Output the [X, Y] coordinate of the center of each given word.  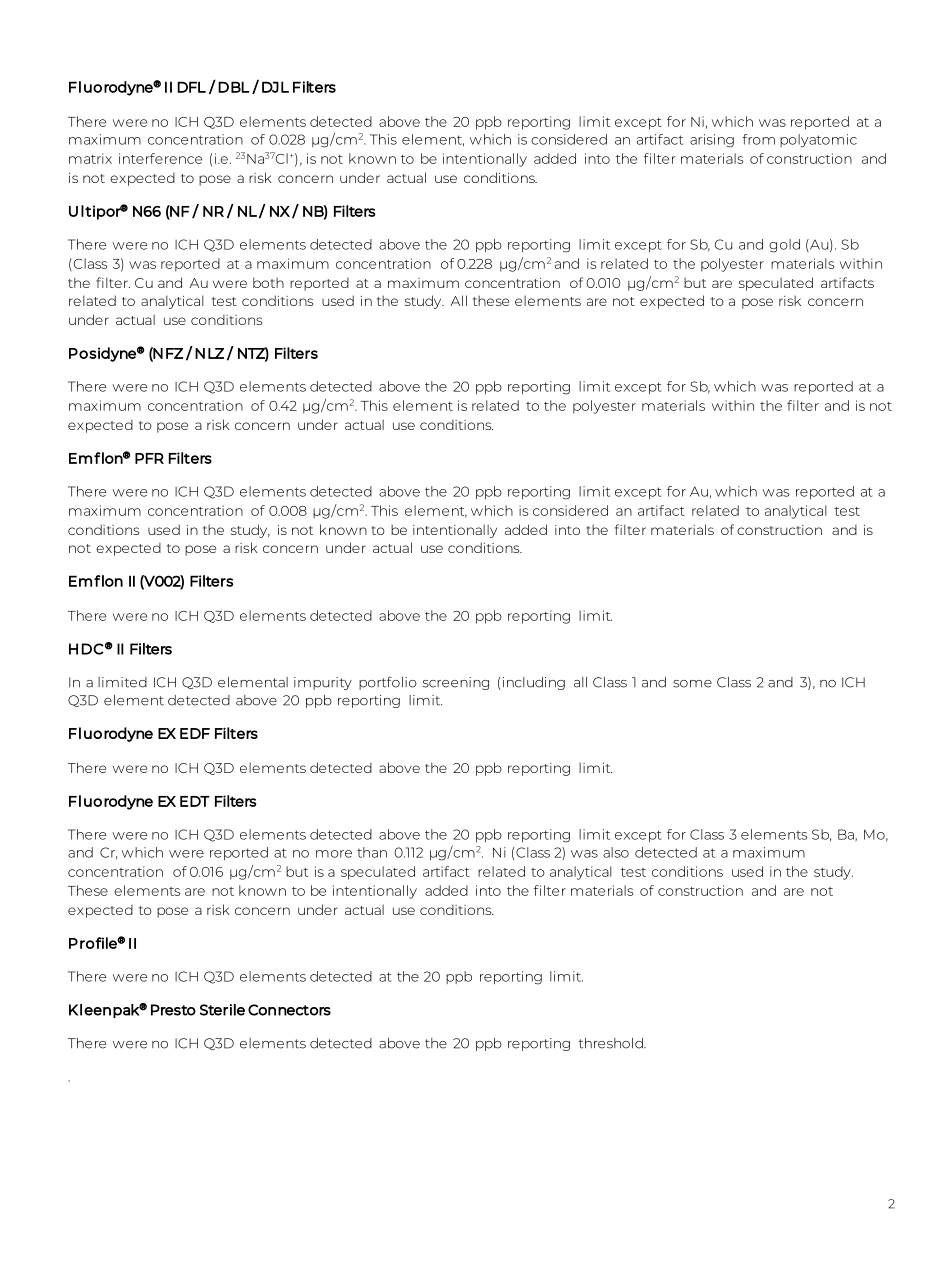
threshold [611, 1043]
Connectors [289, 1010]
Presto [173, 1010]
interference [160, 158]
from [758, 139]
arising [712, 141]
